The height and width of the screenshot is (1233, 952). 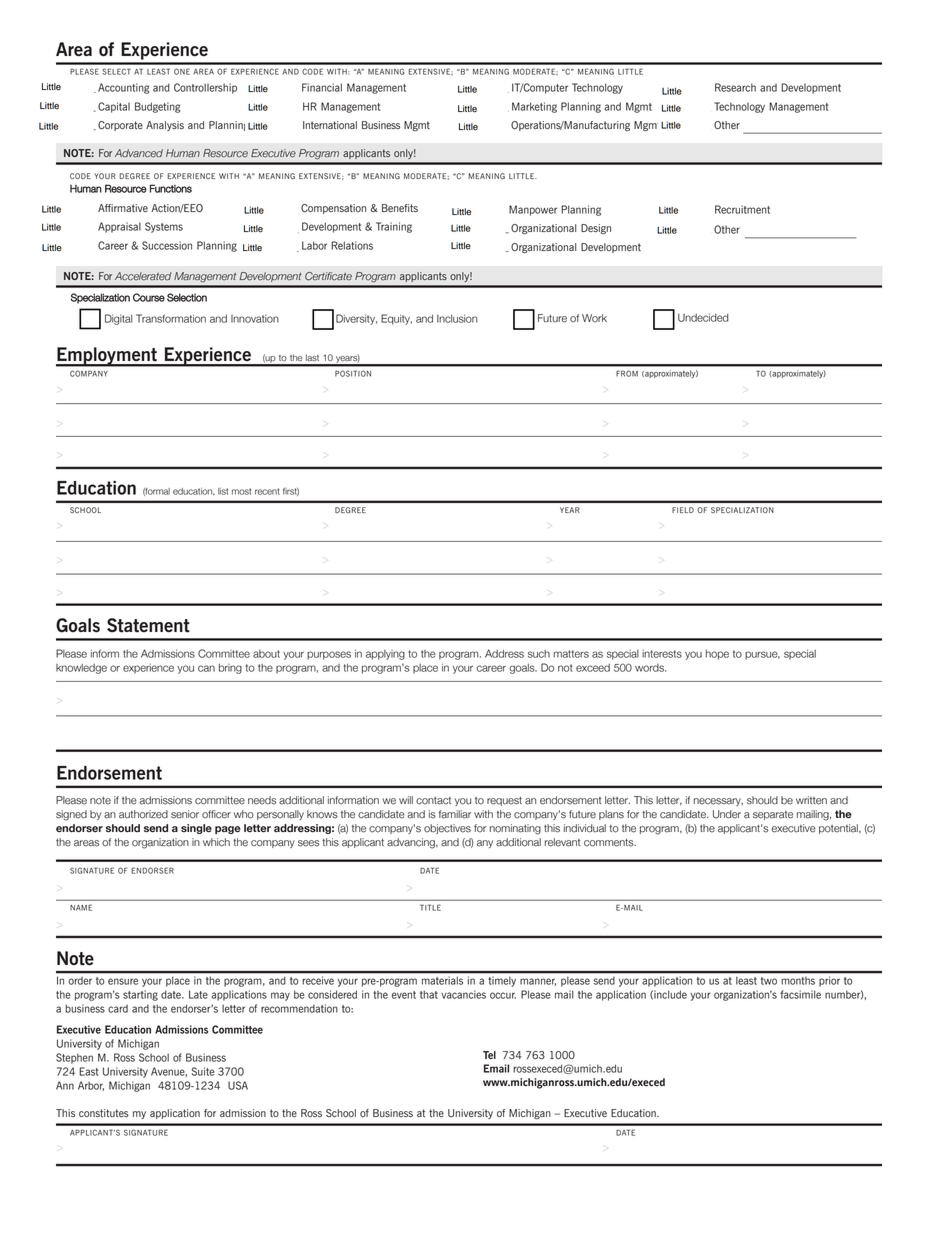 I want to click on Research, so click(x=735, y=87).
